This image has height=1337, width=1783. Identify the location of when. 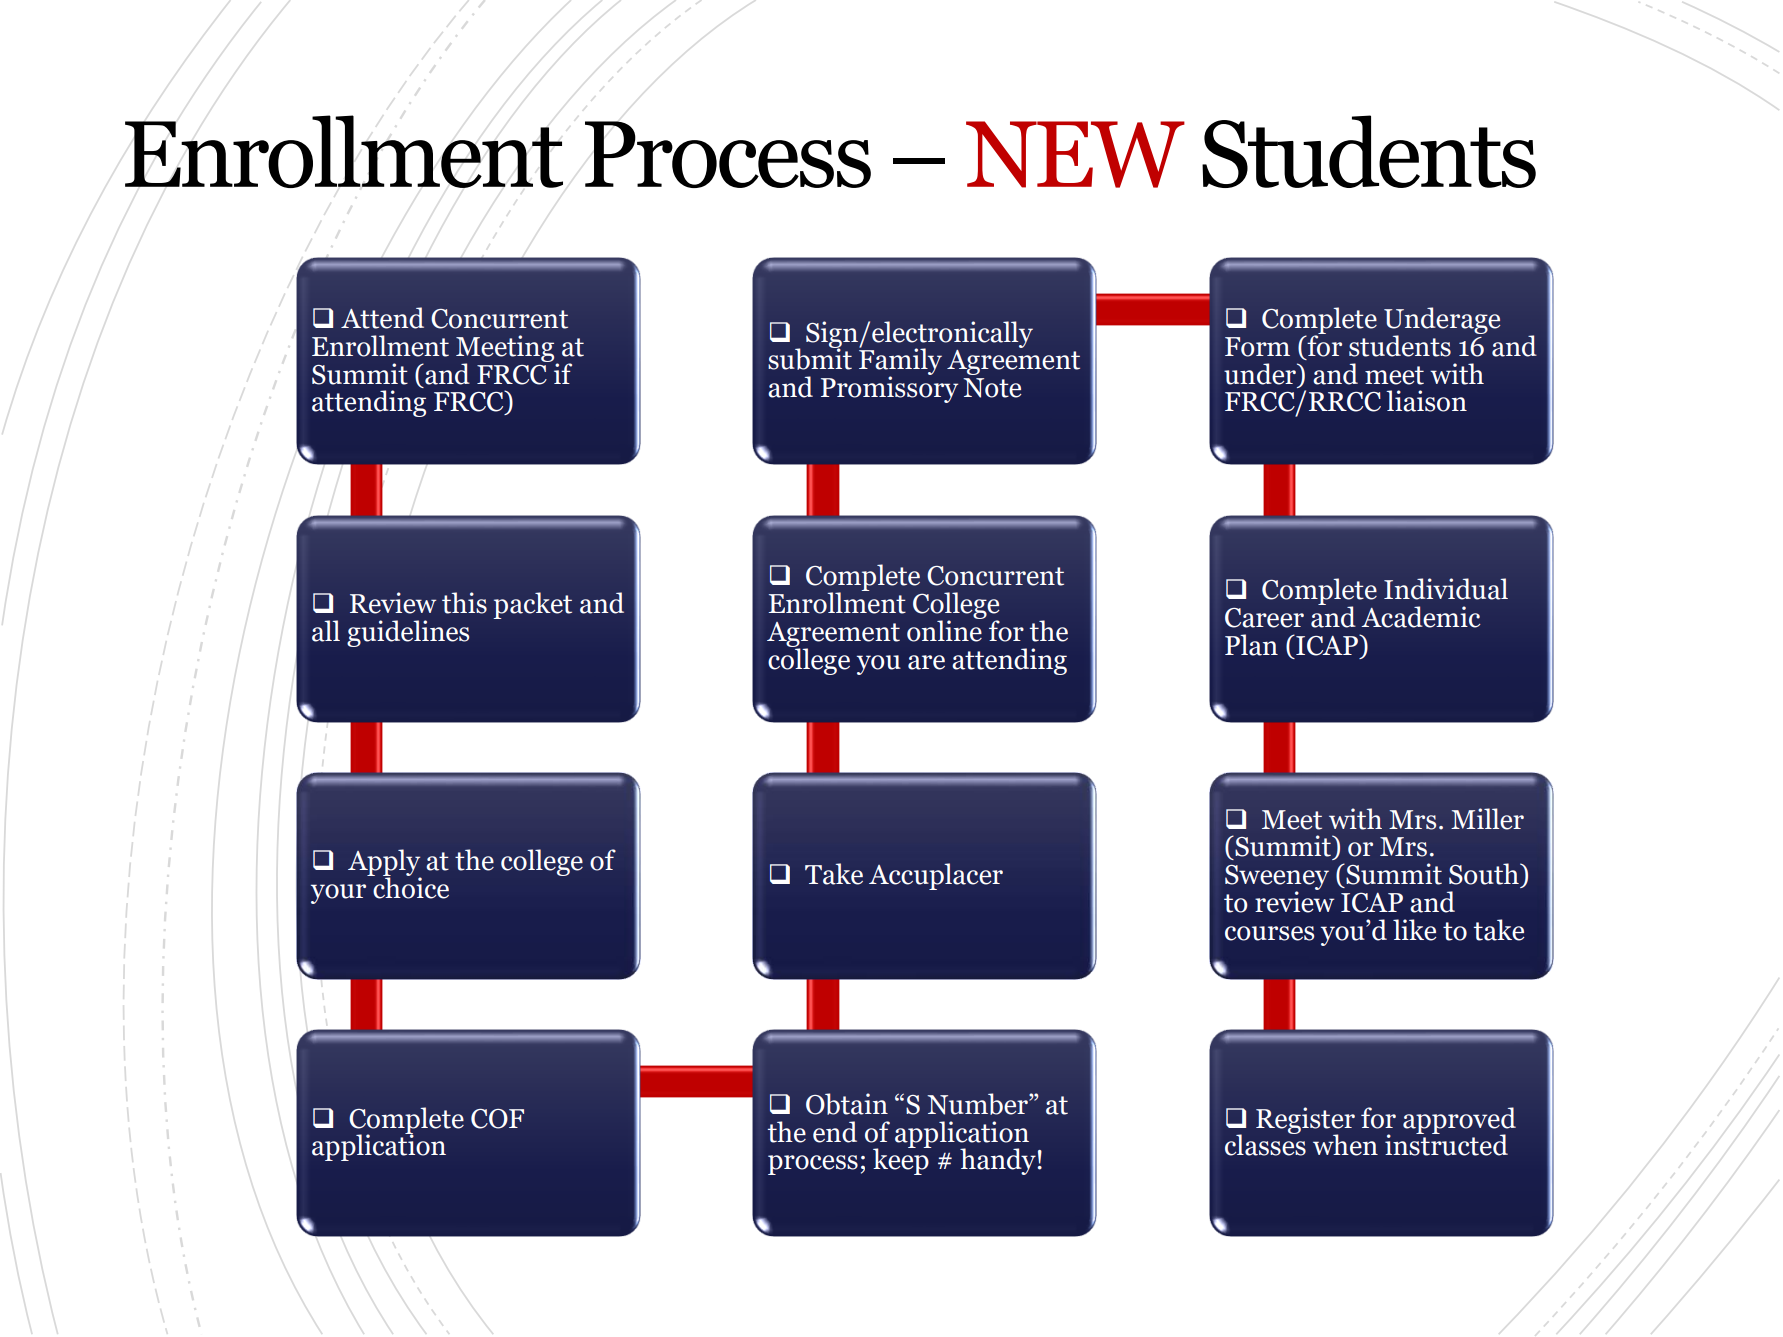
(1345, 1145).
